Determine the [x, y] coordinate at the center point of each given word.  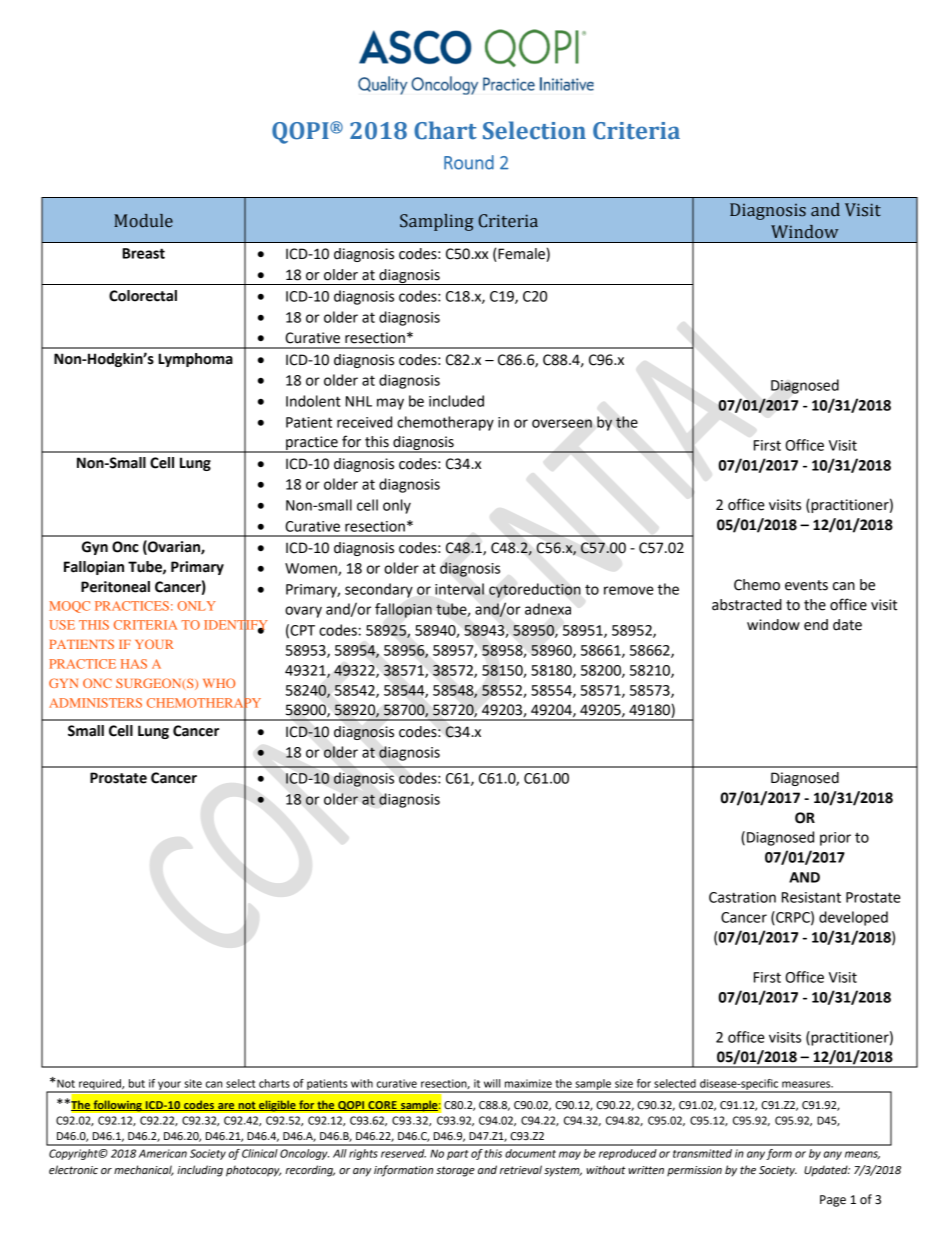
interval [459, 589]
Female [521, 255]
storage [455, 1171]
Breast [143, 253]
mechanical [144, 1170]
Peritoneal [115, 587]
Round [469, 162]
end [816, 625]
